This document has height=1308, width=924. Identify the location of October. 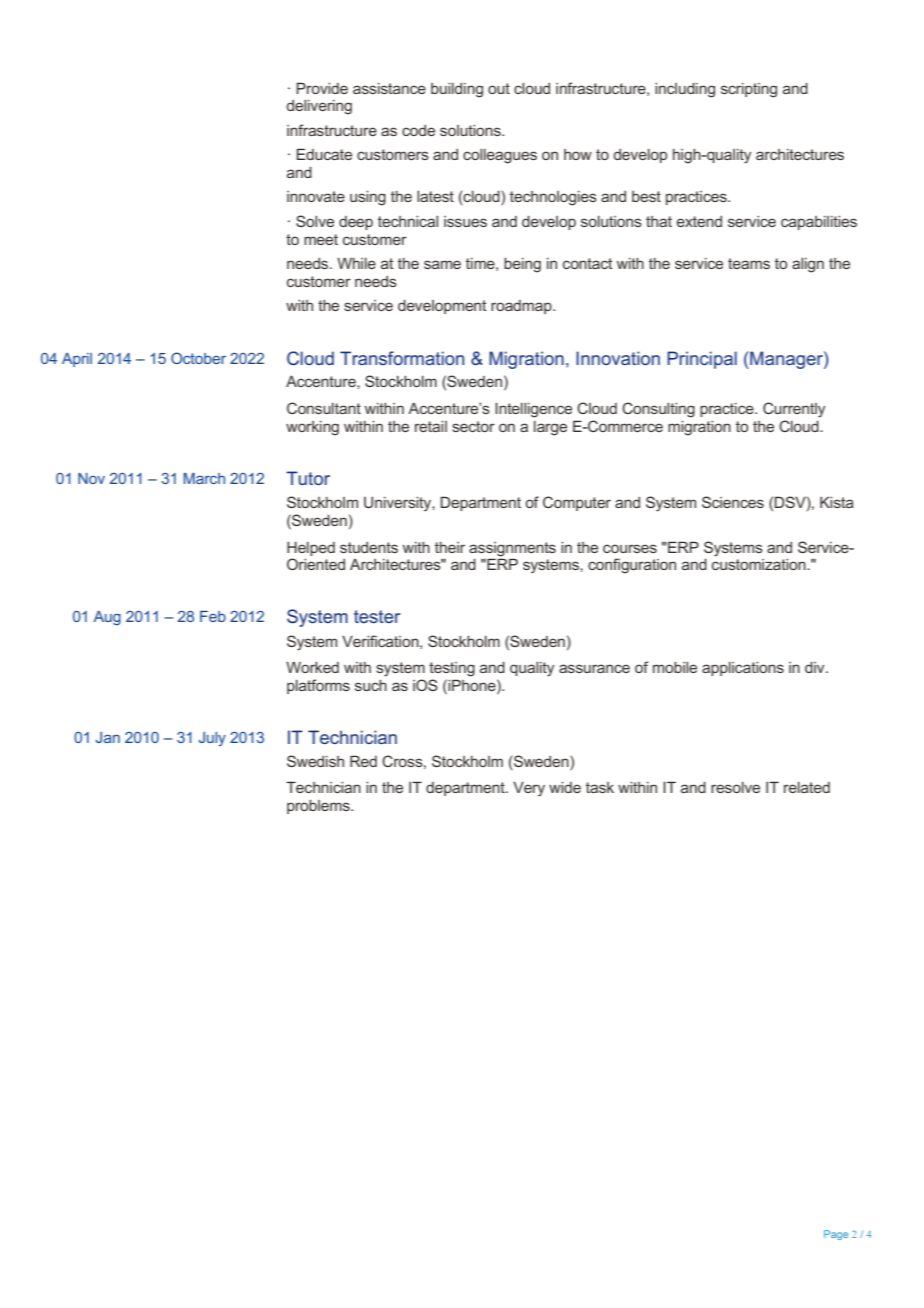
(198, 358).
